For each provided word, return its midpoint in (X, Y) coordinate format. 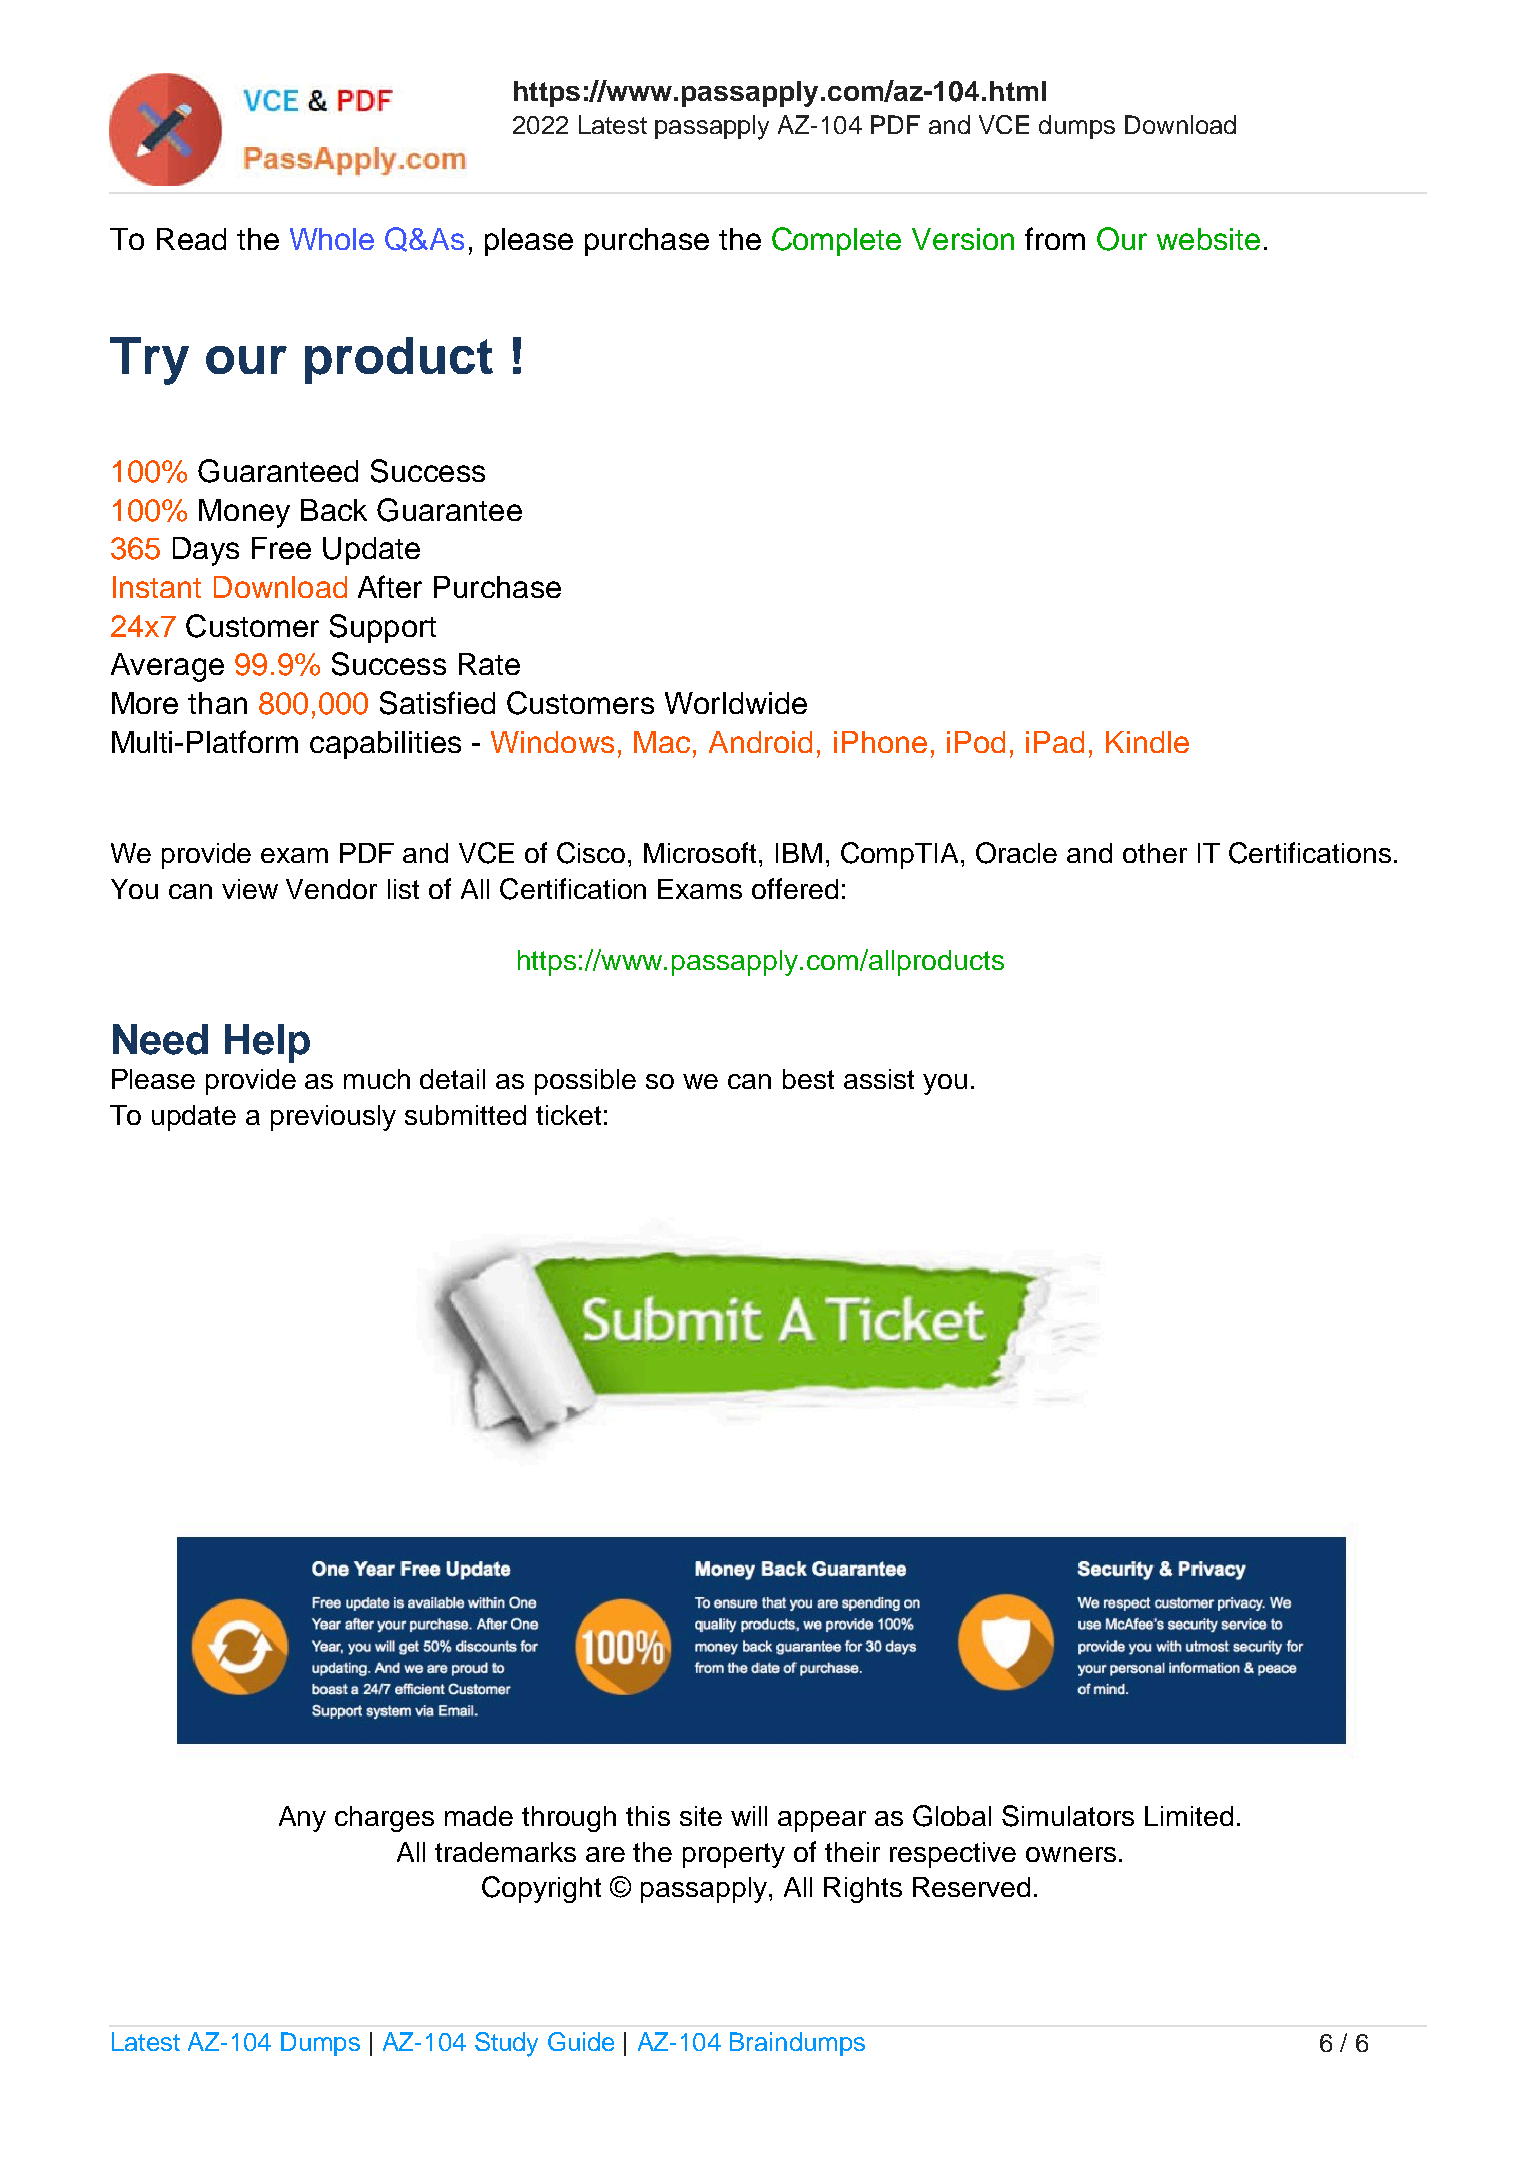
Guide (581, 2041)
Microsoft (702, 852)
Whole (332, 239)
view (250, 889)
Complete (836, 241)
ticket (568, 1115)
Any (302, 1819)
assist (879, 1079)
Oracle (1016, 853)
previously (333, 1118)
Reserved (971, 1887)
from (1055, 238)
